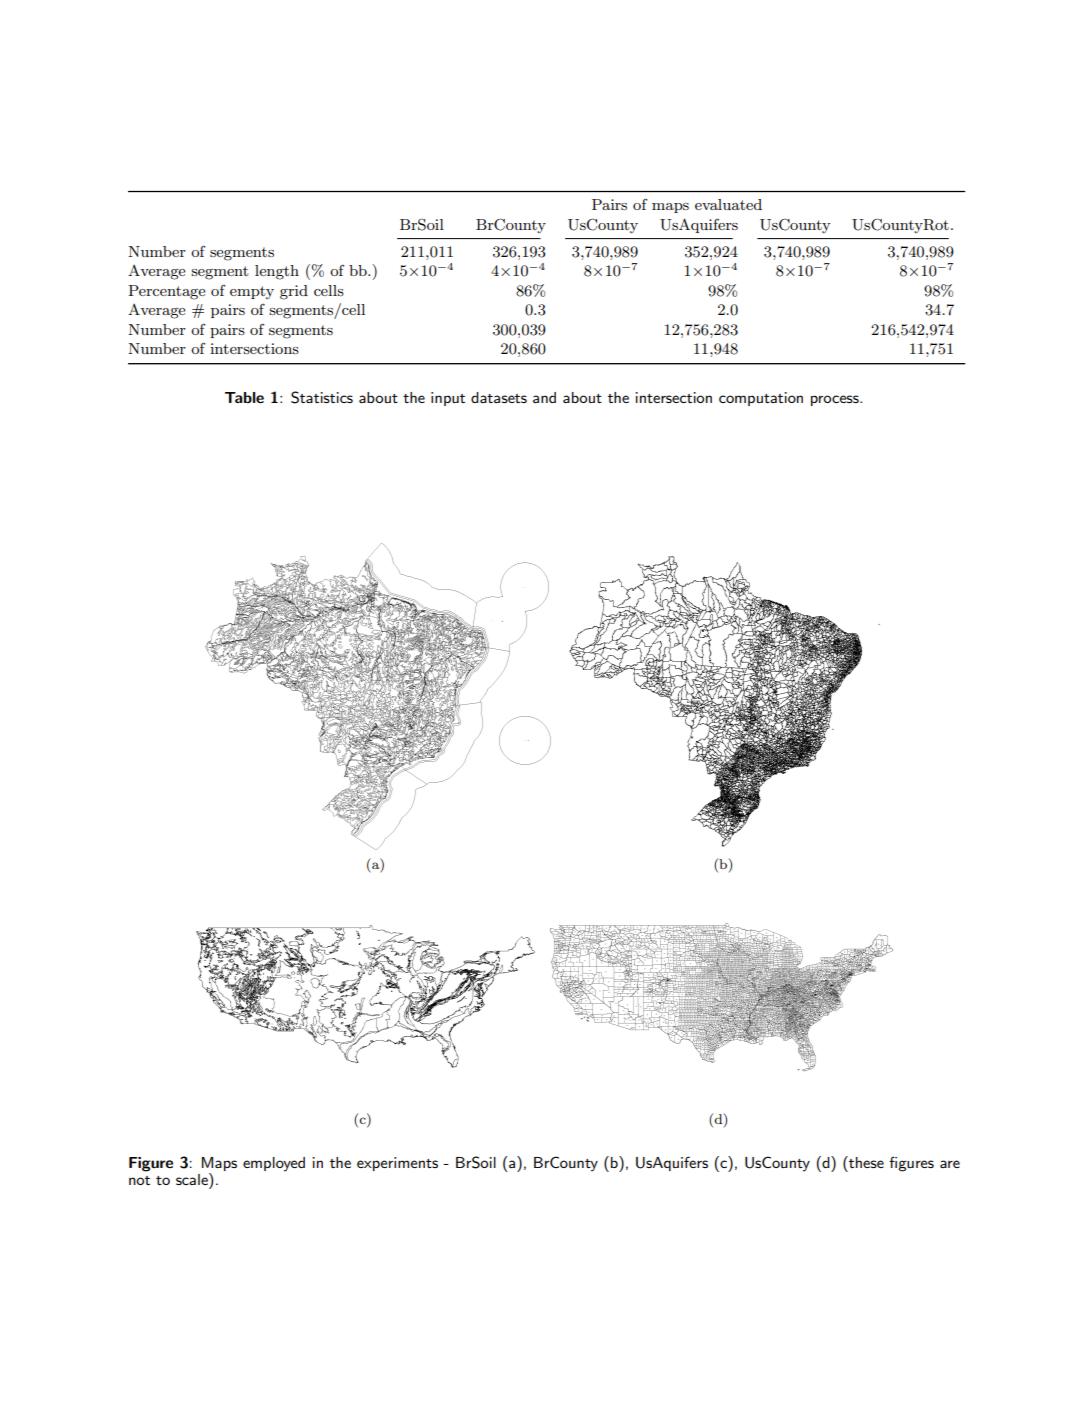  I want to click on employed, so click(274, 1164).
